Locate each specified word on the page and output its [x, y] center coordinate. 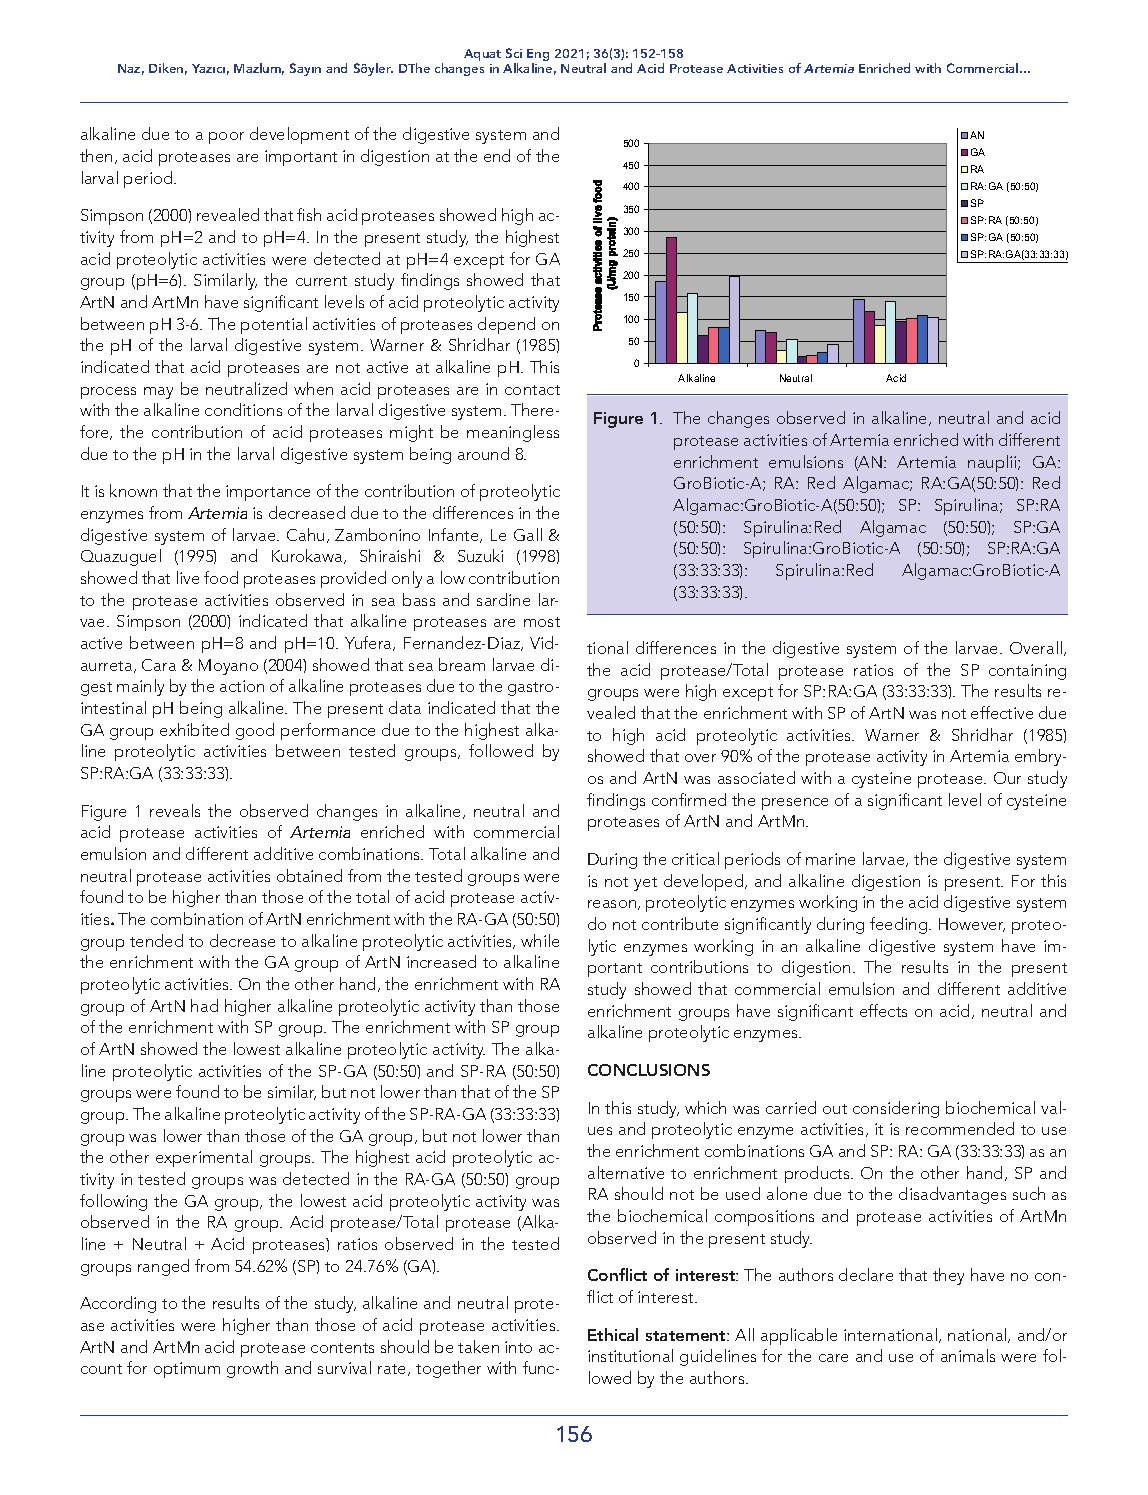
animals [968, 1355]
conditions [243, 409]
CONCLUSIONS [649, 1070]
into [518, 1347]
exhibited [194, 729]
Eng [538, 56]
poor [226, 138]
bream [462, 664]
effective [1002, 712]
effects [883, 1010]
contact [532, 390]
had [204, 1005]
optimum [187, 1370]
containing [1027, 672]
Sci [514, 53]
